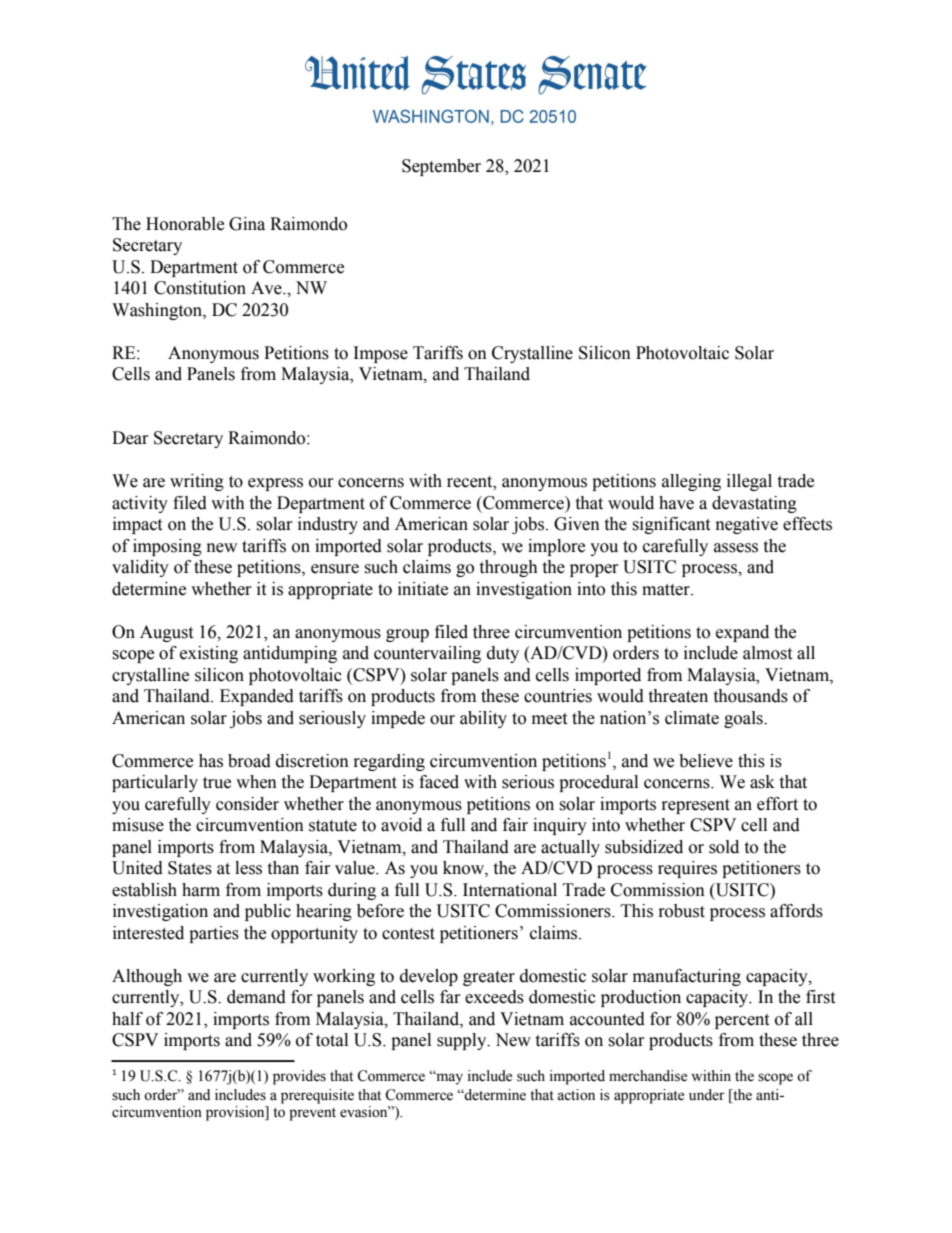 The height and width of the screenshot is (1233, 952). What do you see at coordinates (767, 653) in the screenshot?
I see `almost` at bounding box center [767, 653].
